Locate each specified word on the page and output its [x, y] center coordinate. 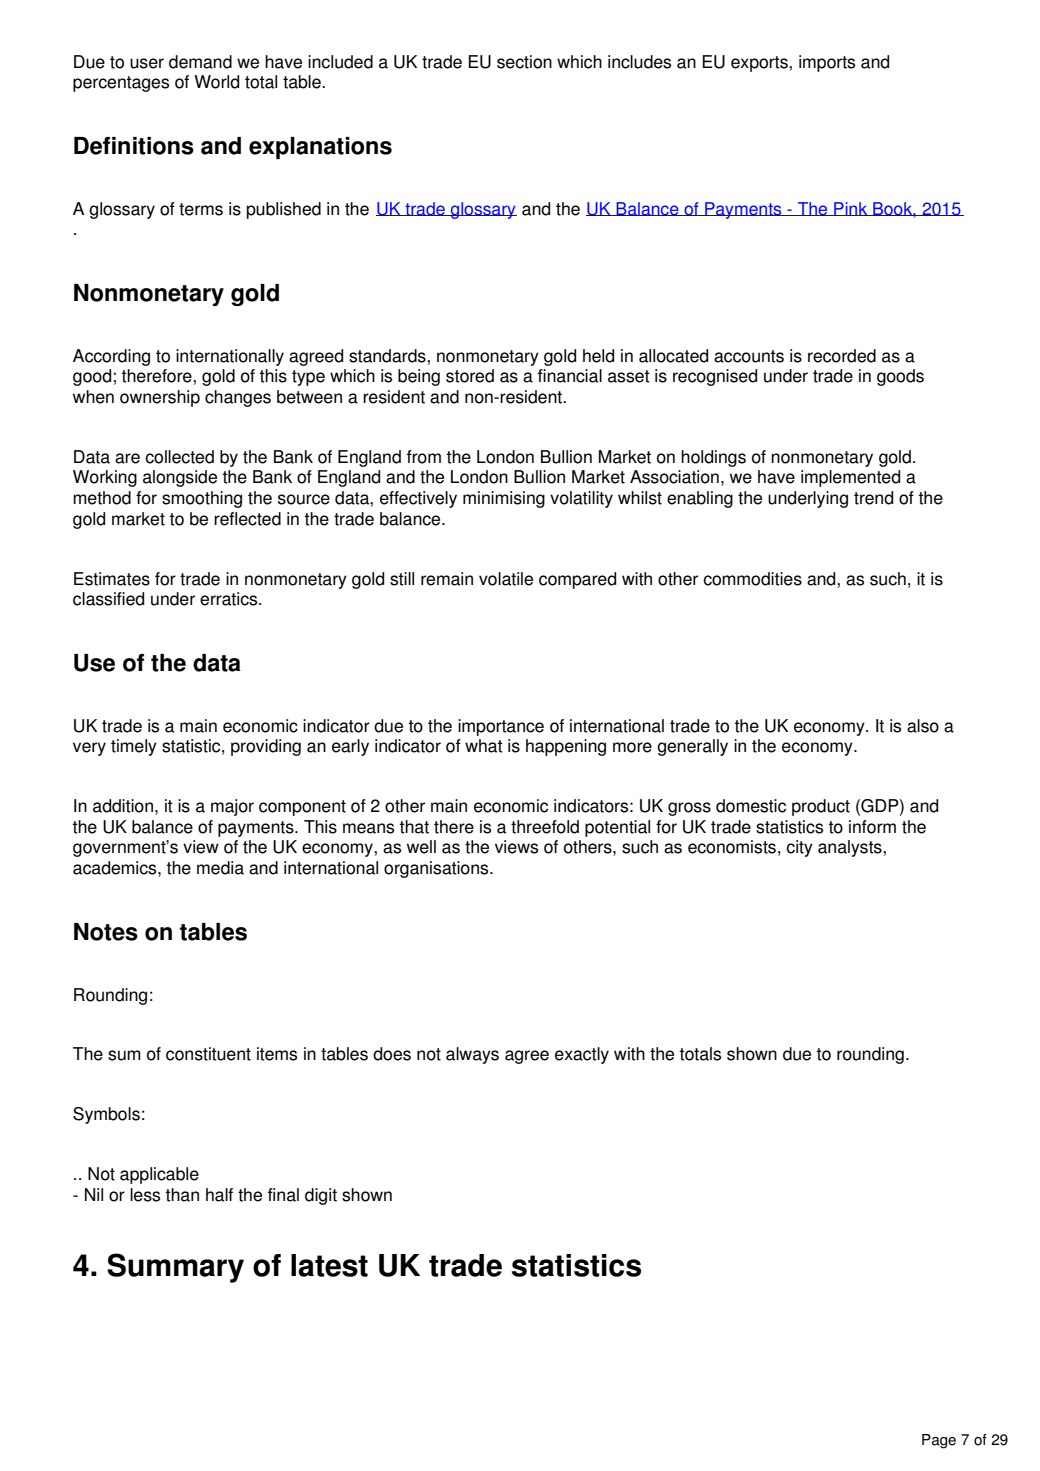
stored [470, 376]
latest [329, 1265]
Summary [175, 1268]
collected [179, 457]
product [821, 807]
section [524, 62]
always [472, 1055]
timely [134, 747]
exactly [582, 1055]
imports [827, 63]
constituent [208, 1054]
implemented [850, 478]
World [216, 82]
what [484, 746]
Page [939, 1441]
